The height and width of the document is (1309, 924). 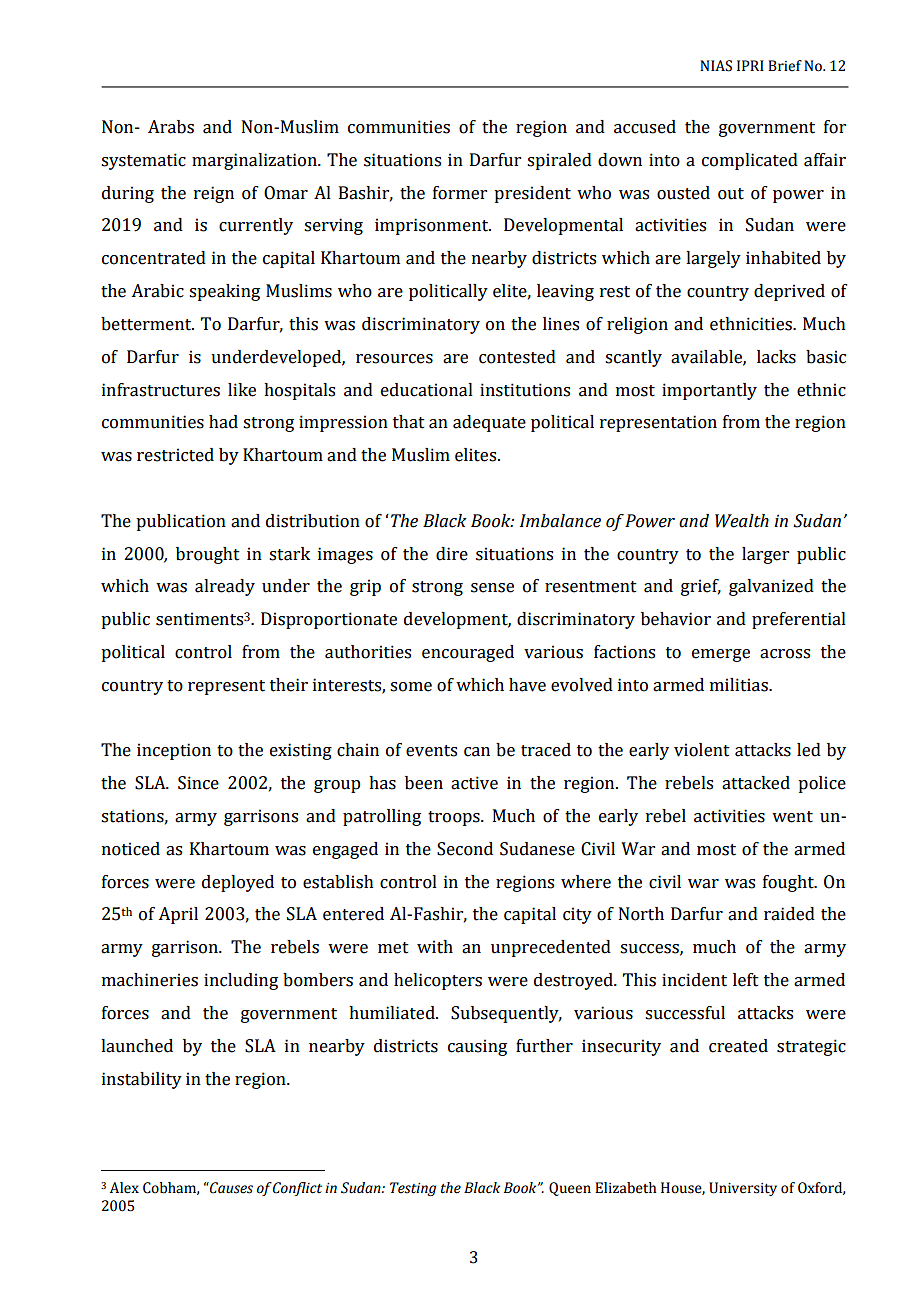 I want to click on with, so click(x=435, y=947).
